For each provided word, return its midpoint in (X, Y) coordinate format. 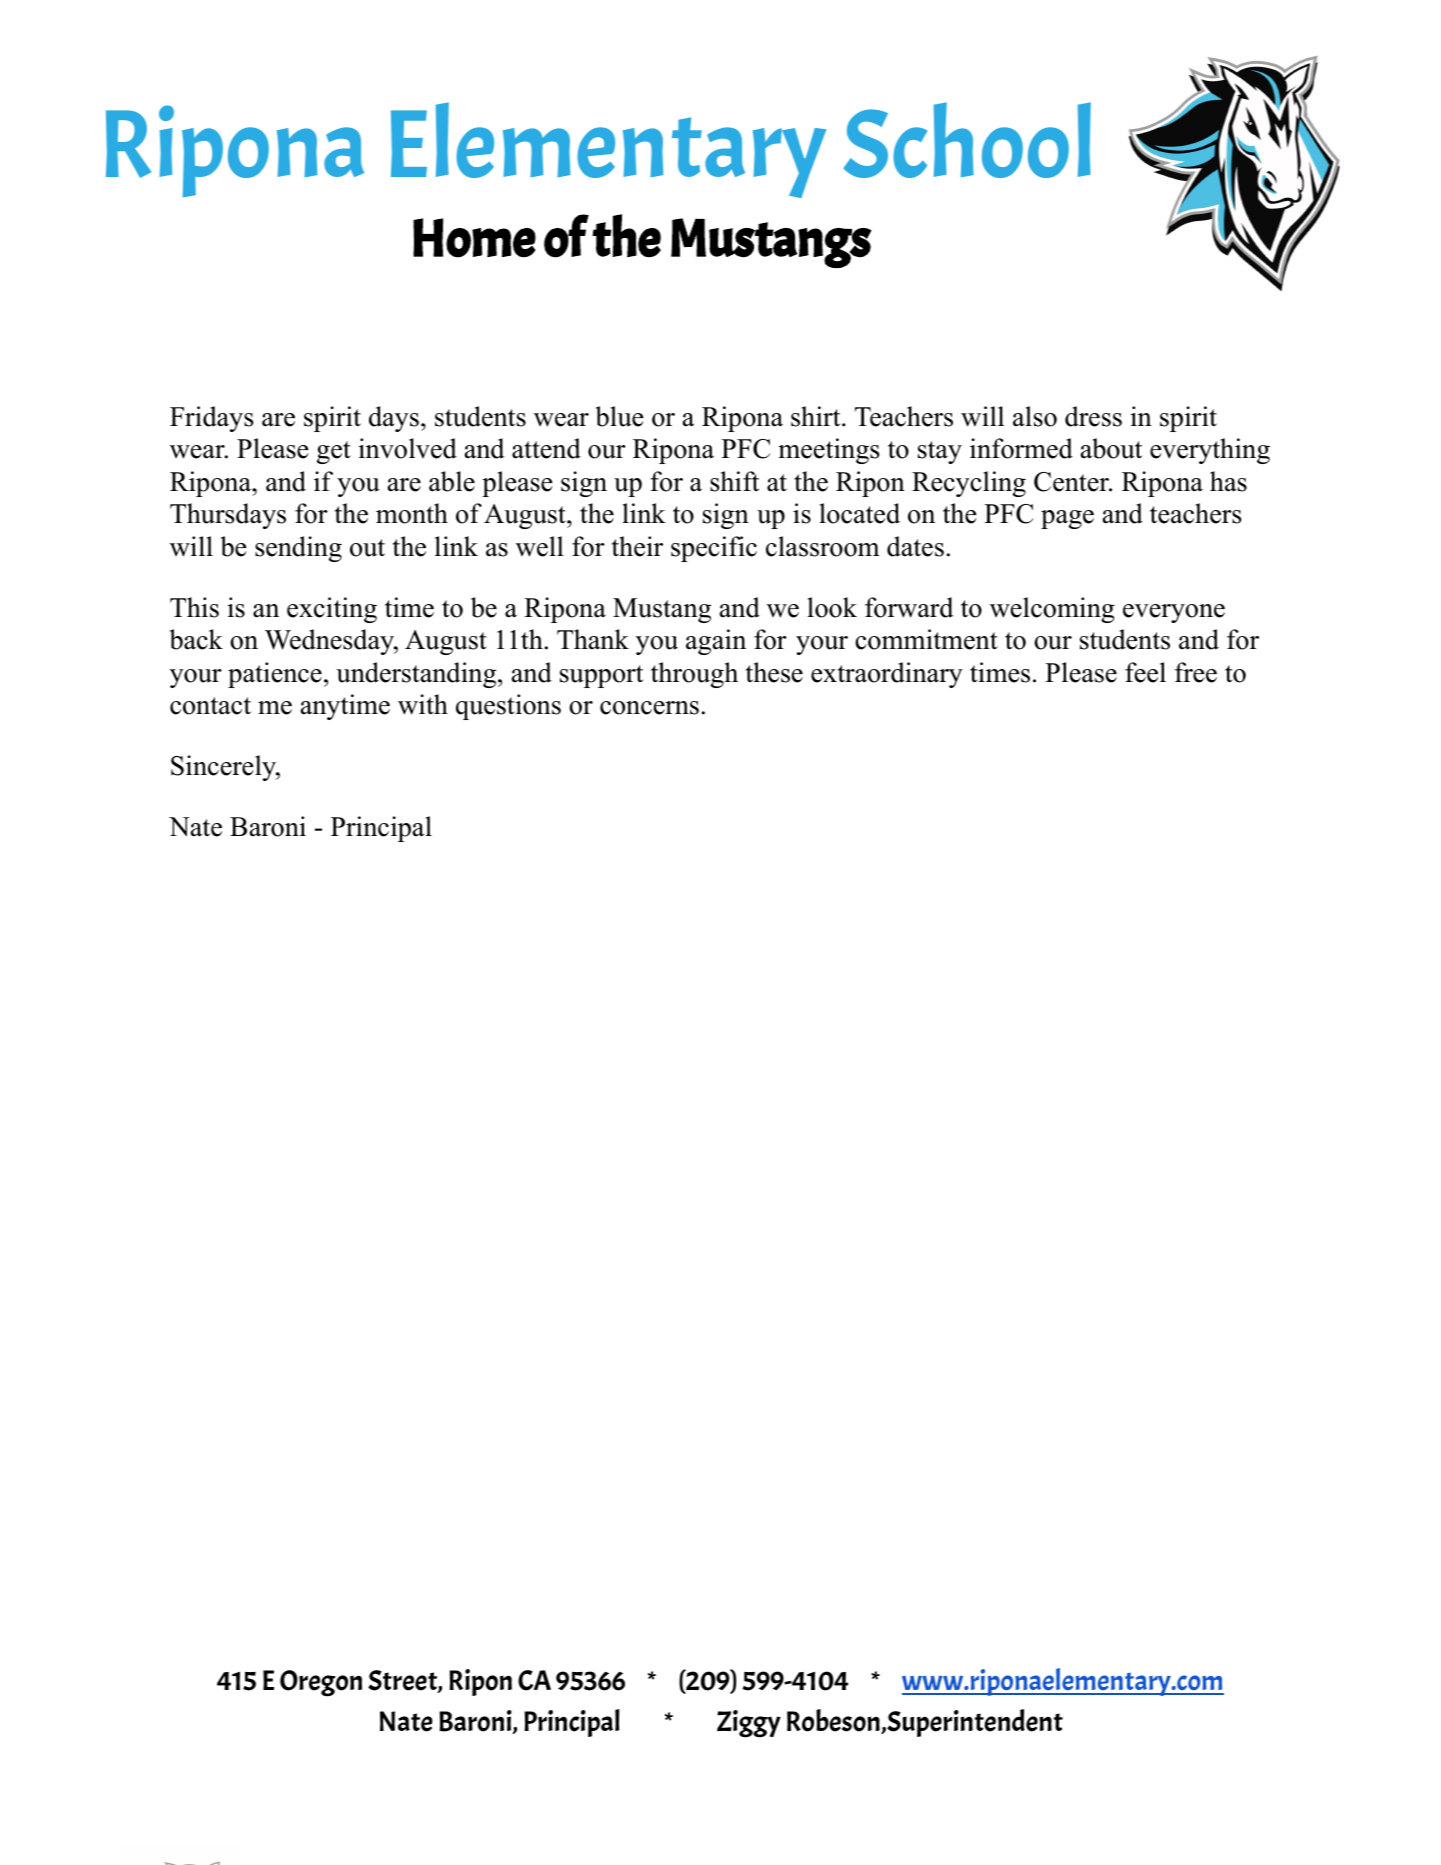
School (967, 140)
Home (474, 238)
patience (275, 675)
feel (1145, 672)
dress (1093, 416)
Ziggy (749, 1724)
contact (210, 706)
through (694, 675)
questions (508, 707)
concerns (649, 708)
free (1196, 672)
